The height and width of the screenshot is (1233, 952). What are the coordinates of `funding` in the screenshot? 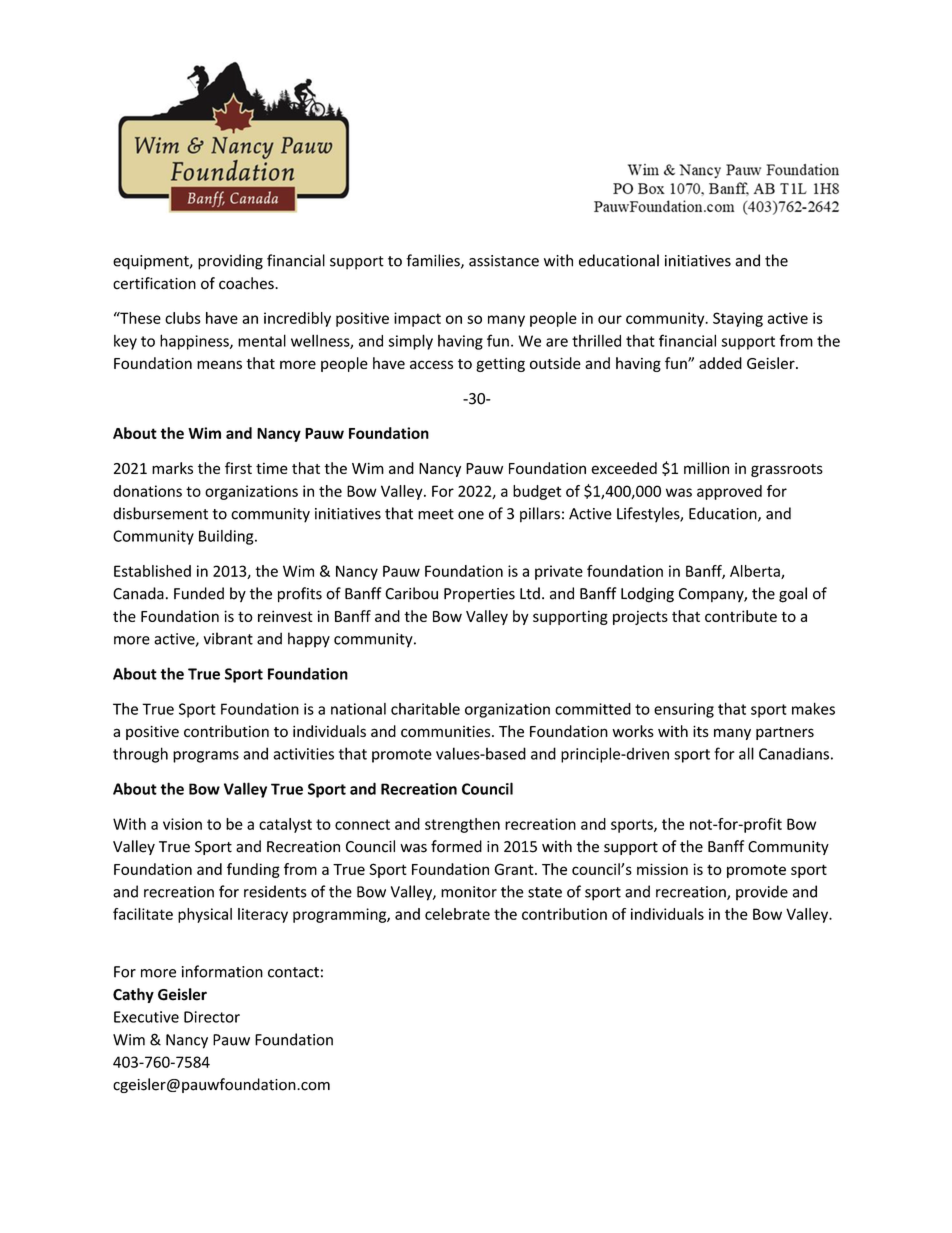 It's located at (253, 870).
